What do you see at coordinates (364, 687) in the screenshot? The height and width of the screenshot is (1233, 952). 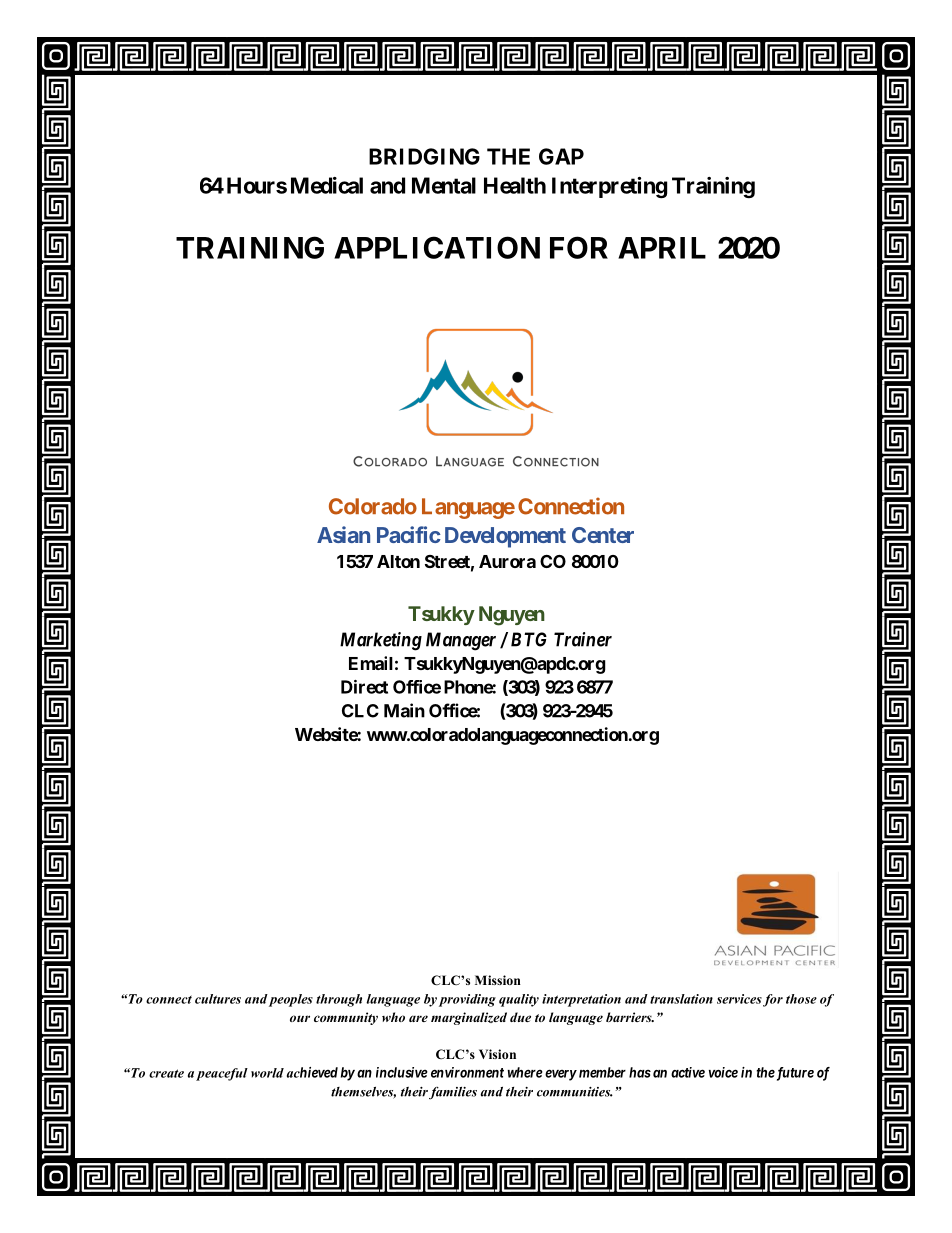 I see `Direct` at bounding box center [364, 687].
